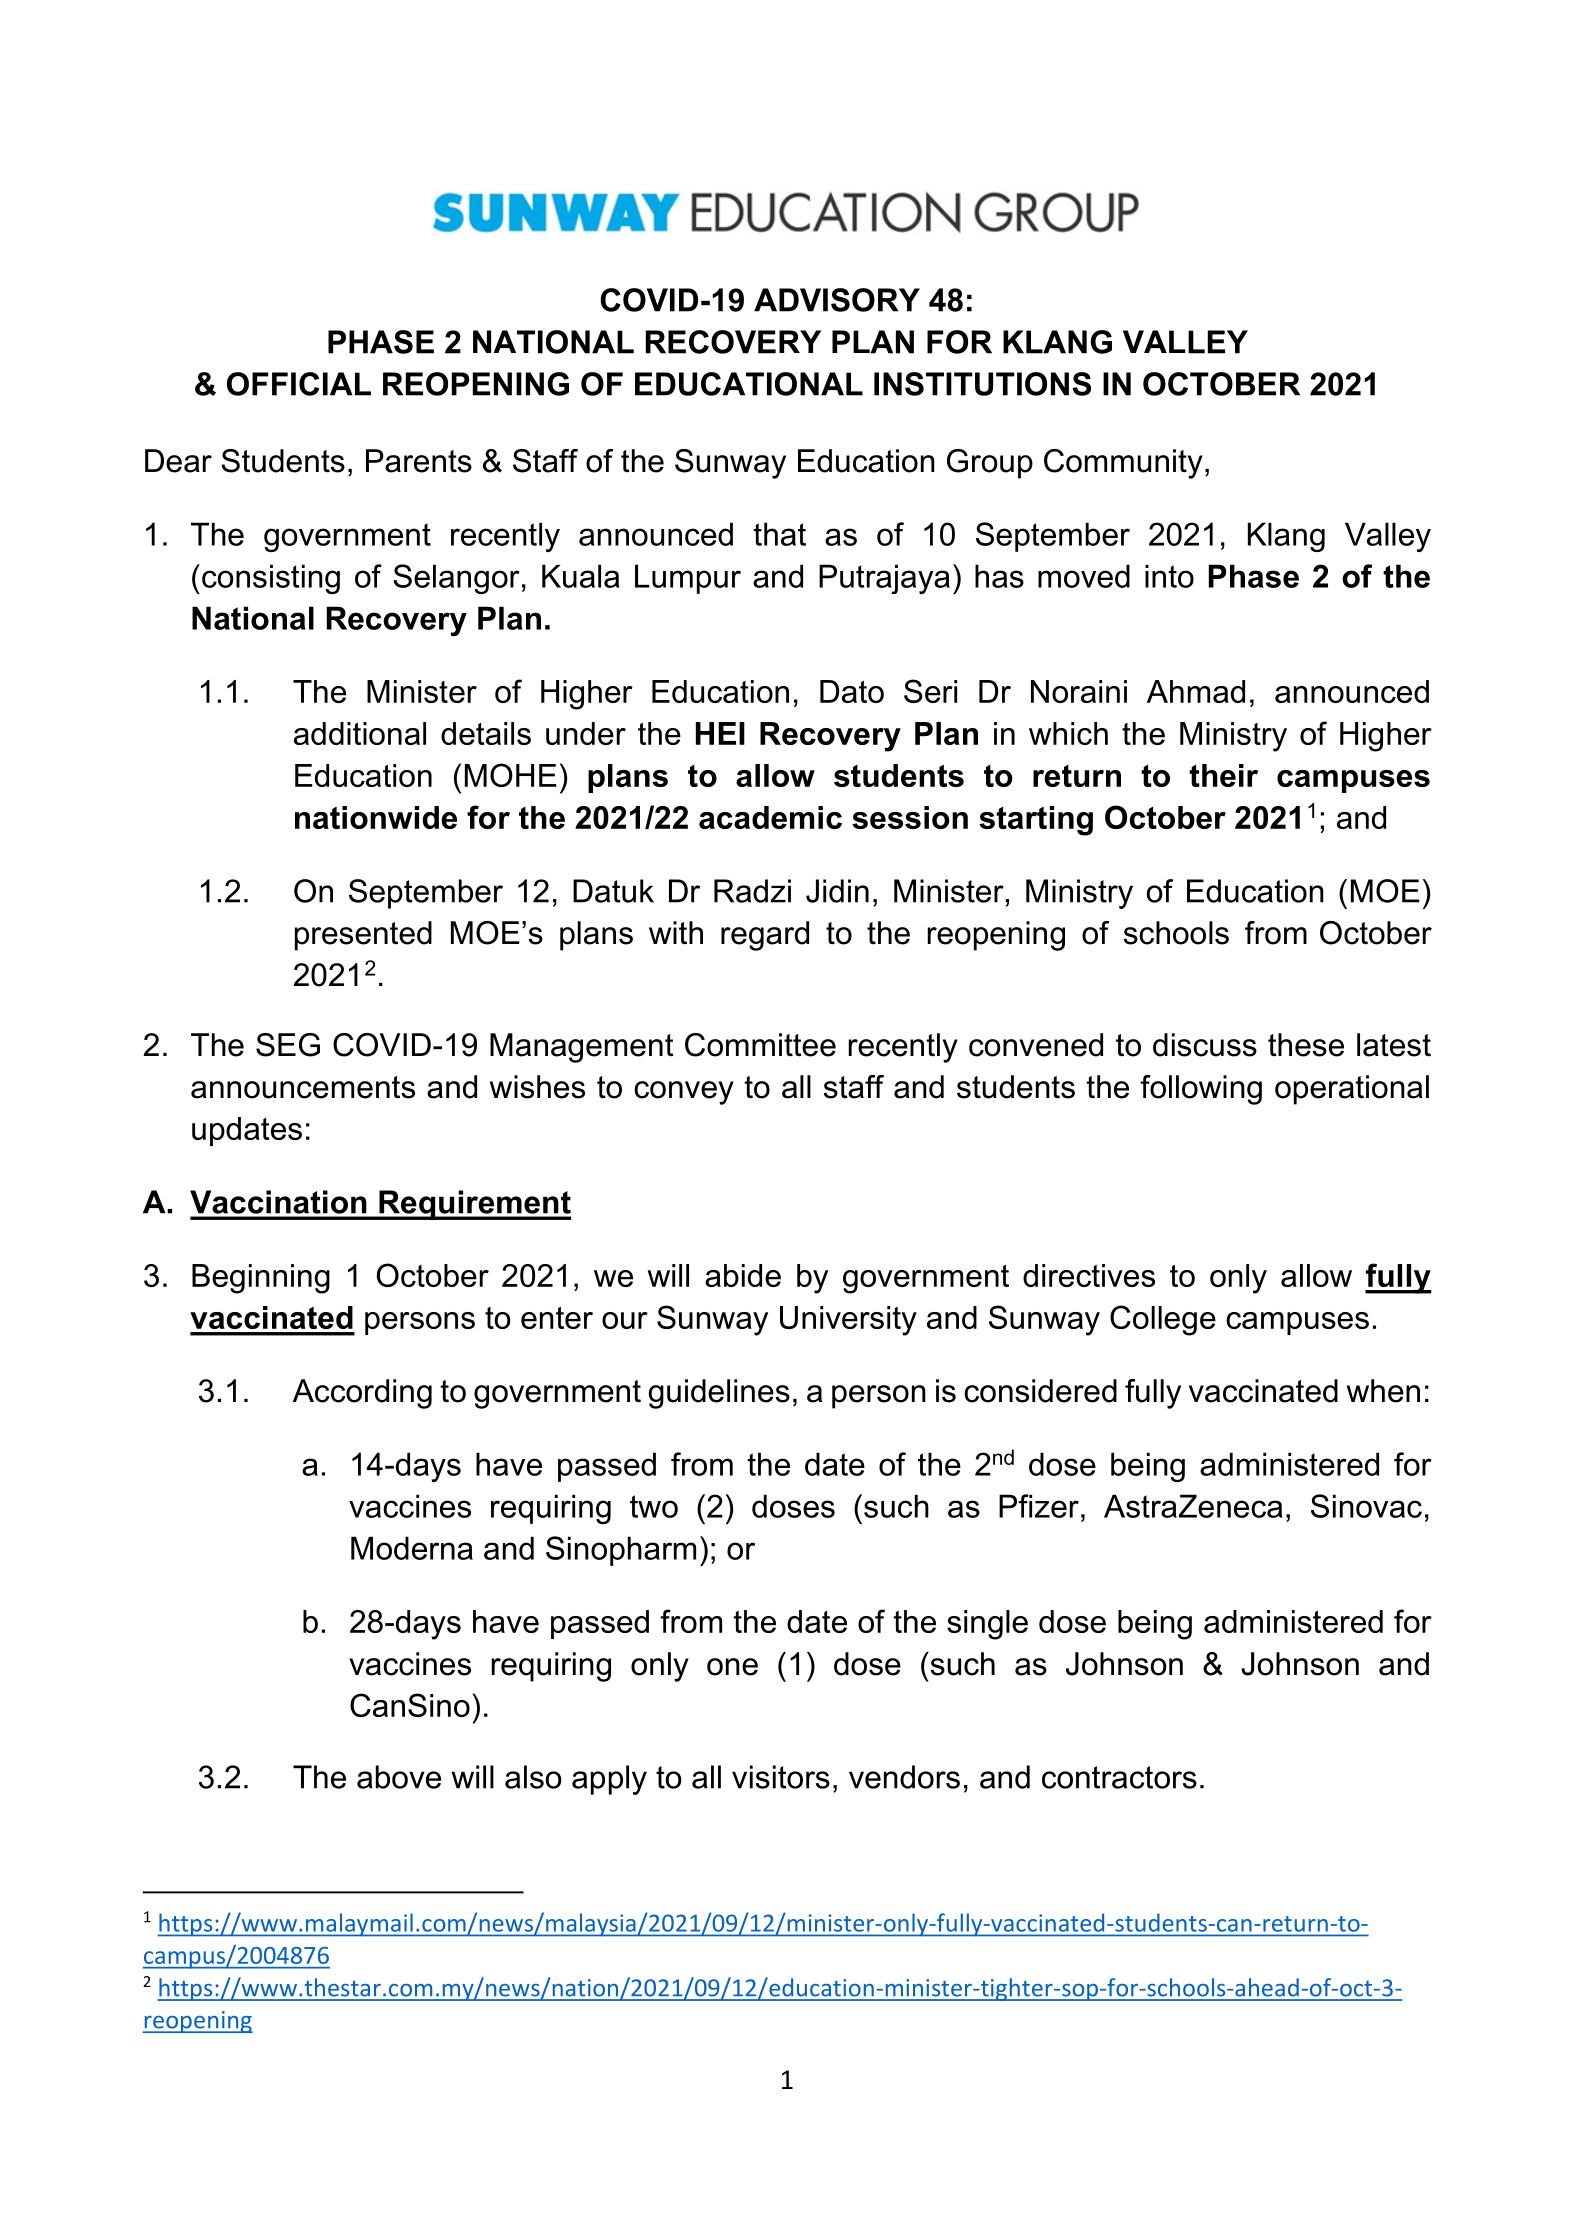  I want to click on Community, so click(1123, 464).
